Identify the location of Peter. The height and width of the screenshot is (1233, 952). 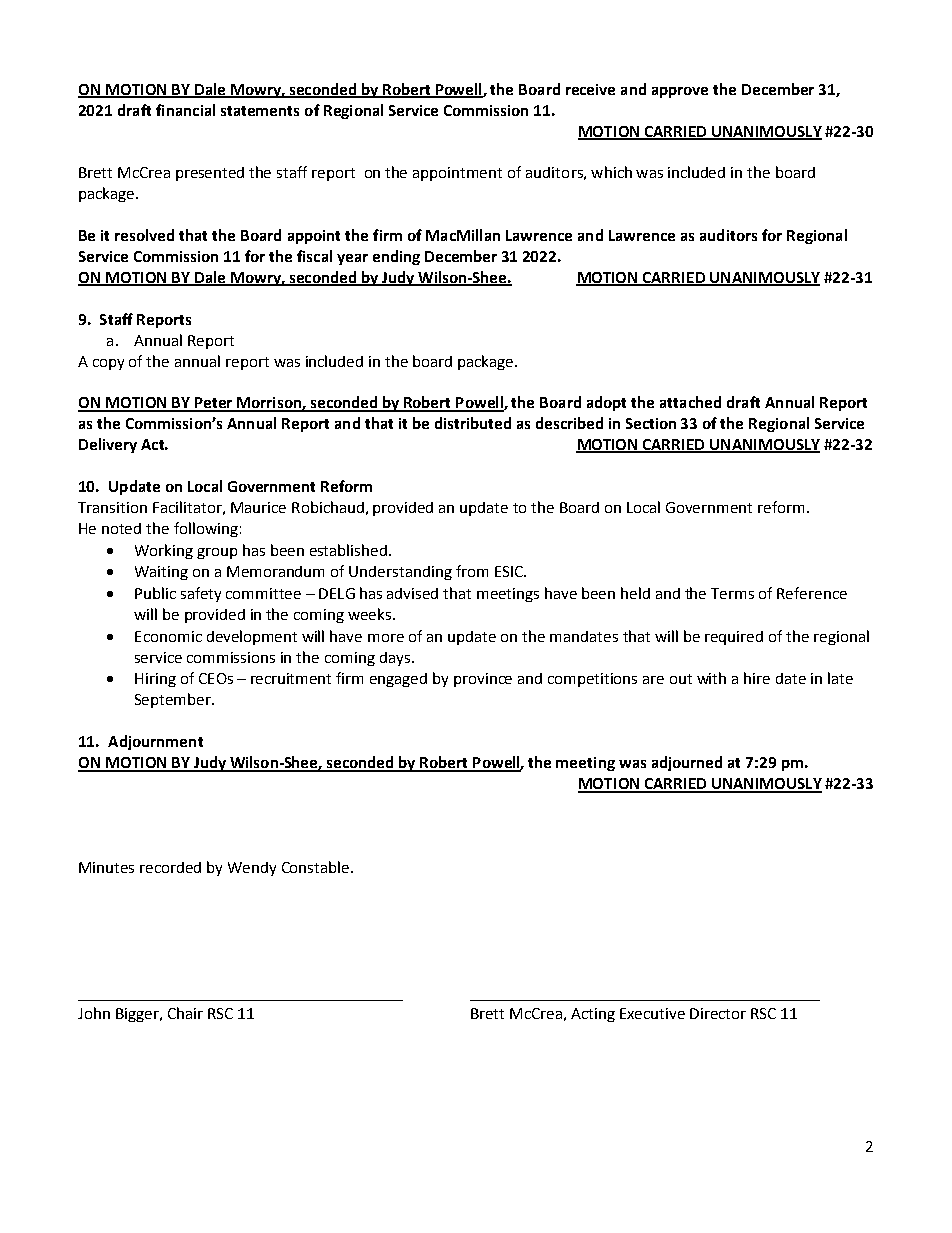
(213, 404).
